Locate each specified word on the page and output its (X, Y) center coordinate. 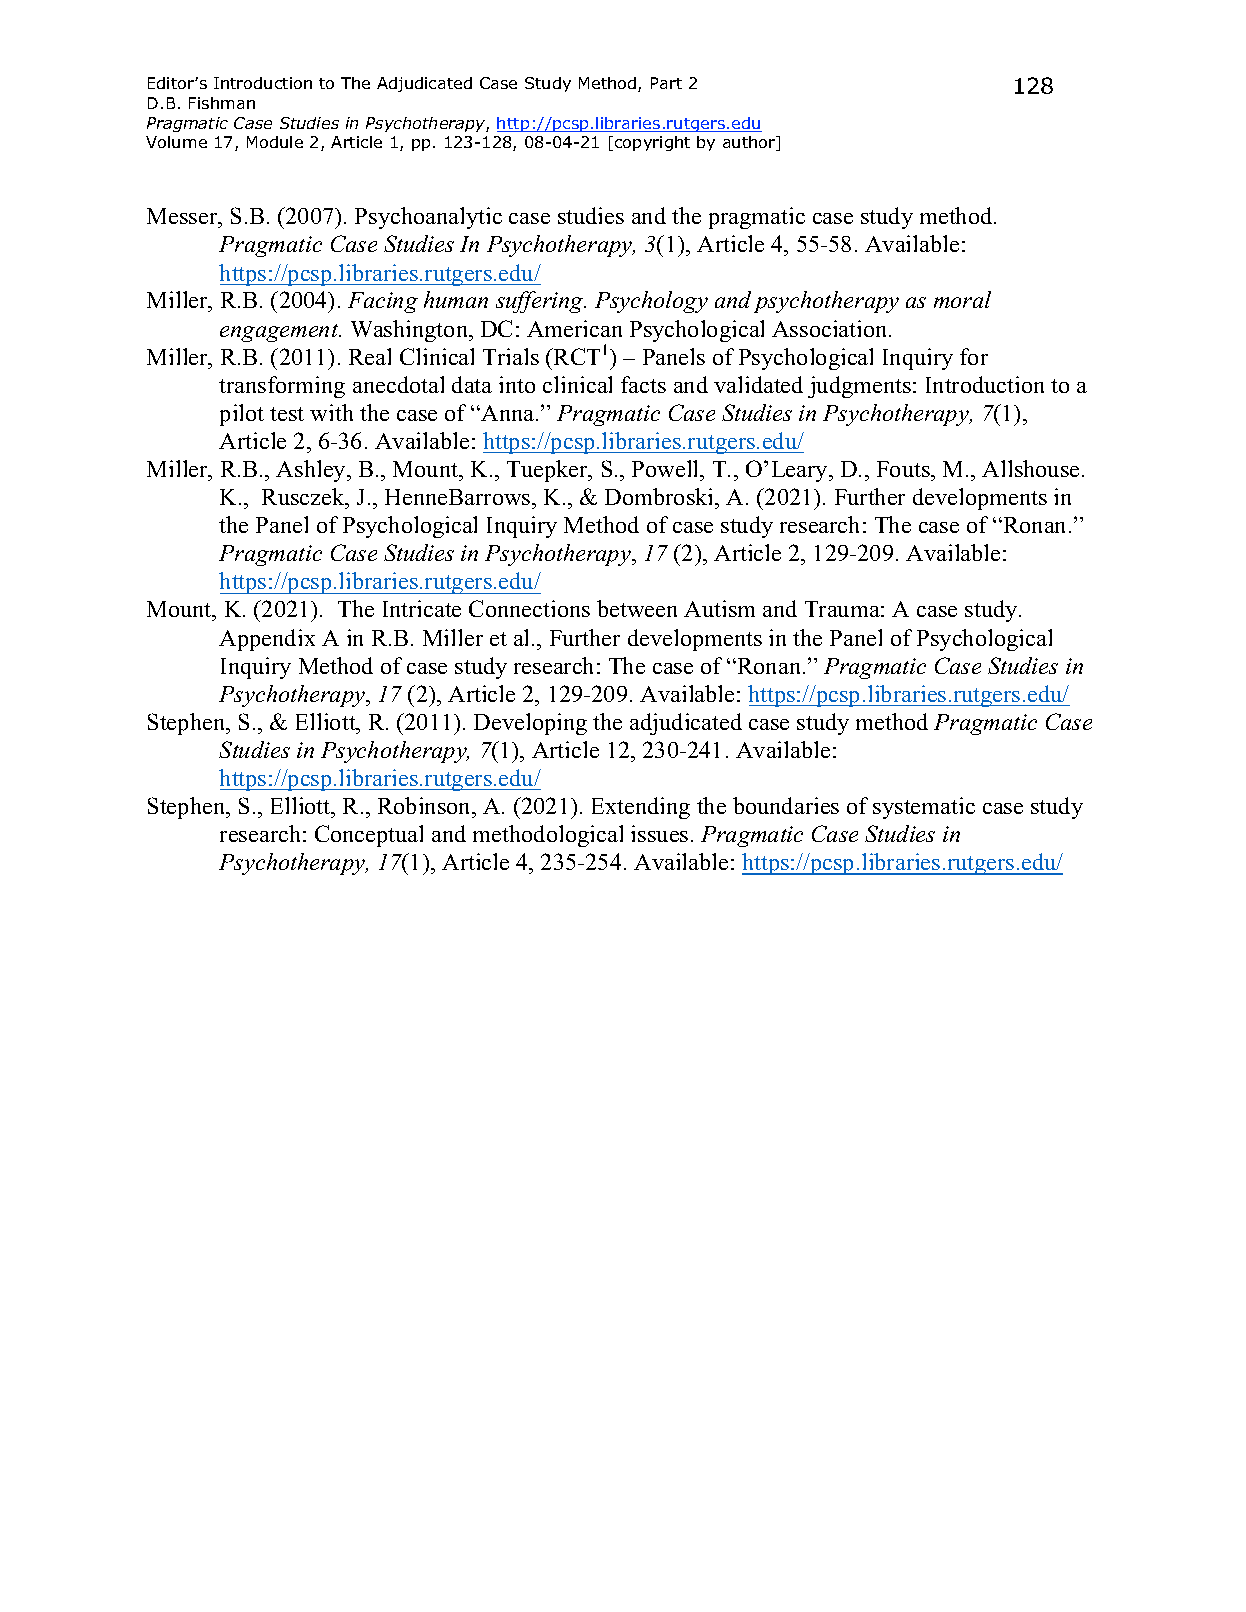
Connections (529, 608)
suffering (541, 302)
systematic (924, 808)
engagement (280, 333)
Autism (719, 608)
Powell (667, 468)
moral (962, 299)
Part (666, 83)
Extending (641, 808)
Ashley (312, 471)
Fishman (222, 103)
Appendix (267, 640)
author (750, 143)
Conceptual (369, 836)
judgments (859, 387)
